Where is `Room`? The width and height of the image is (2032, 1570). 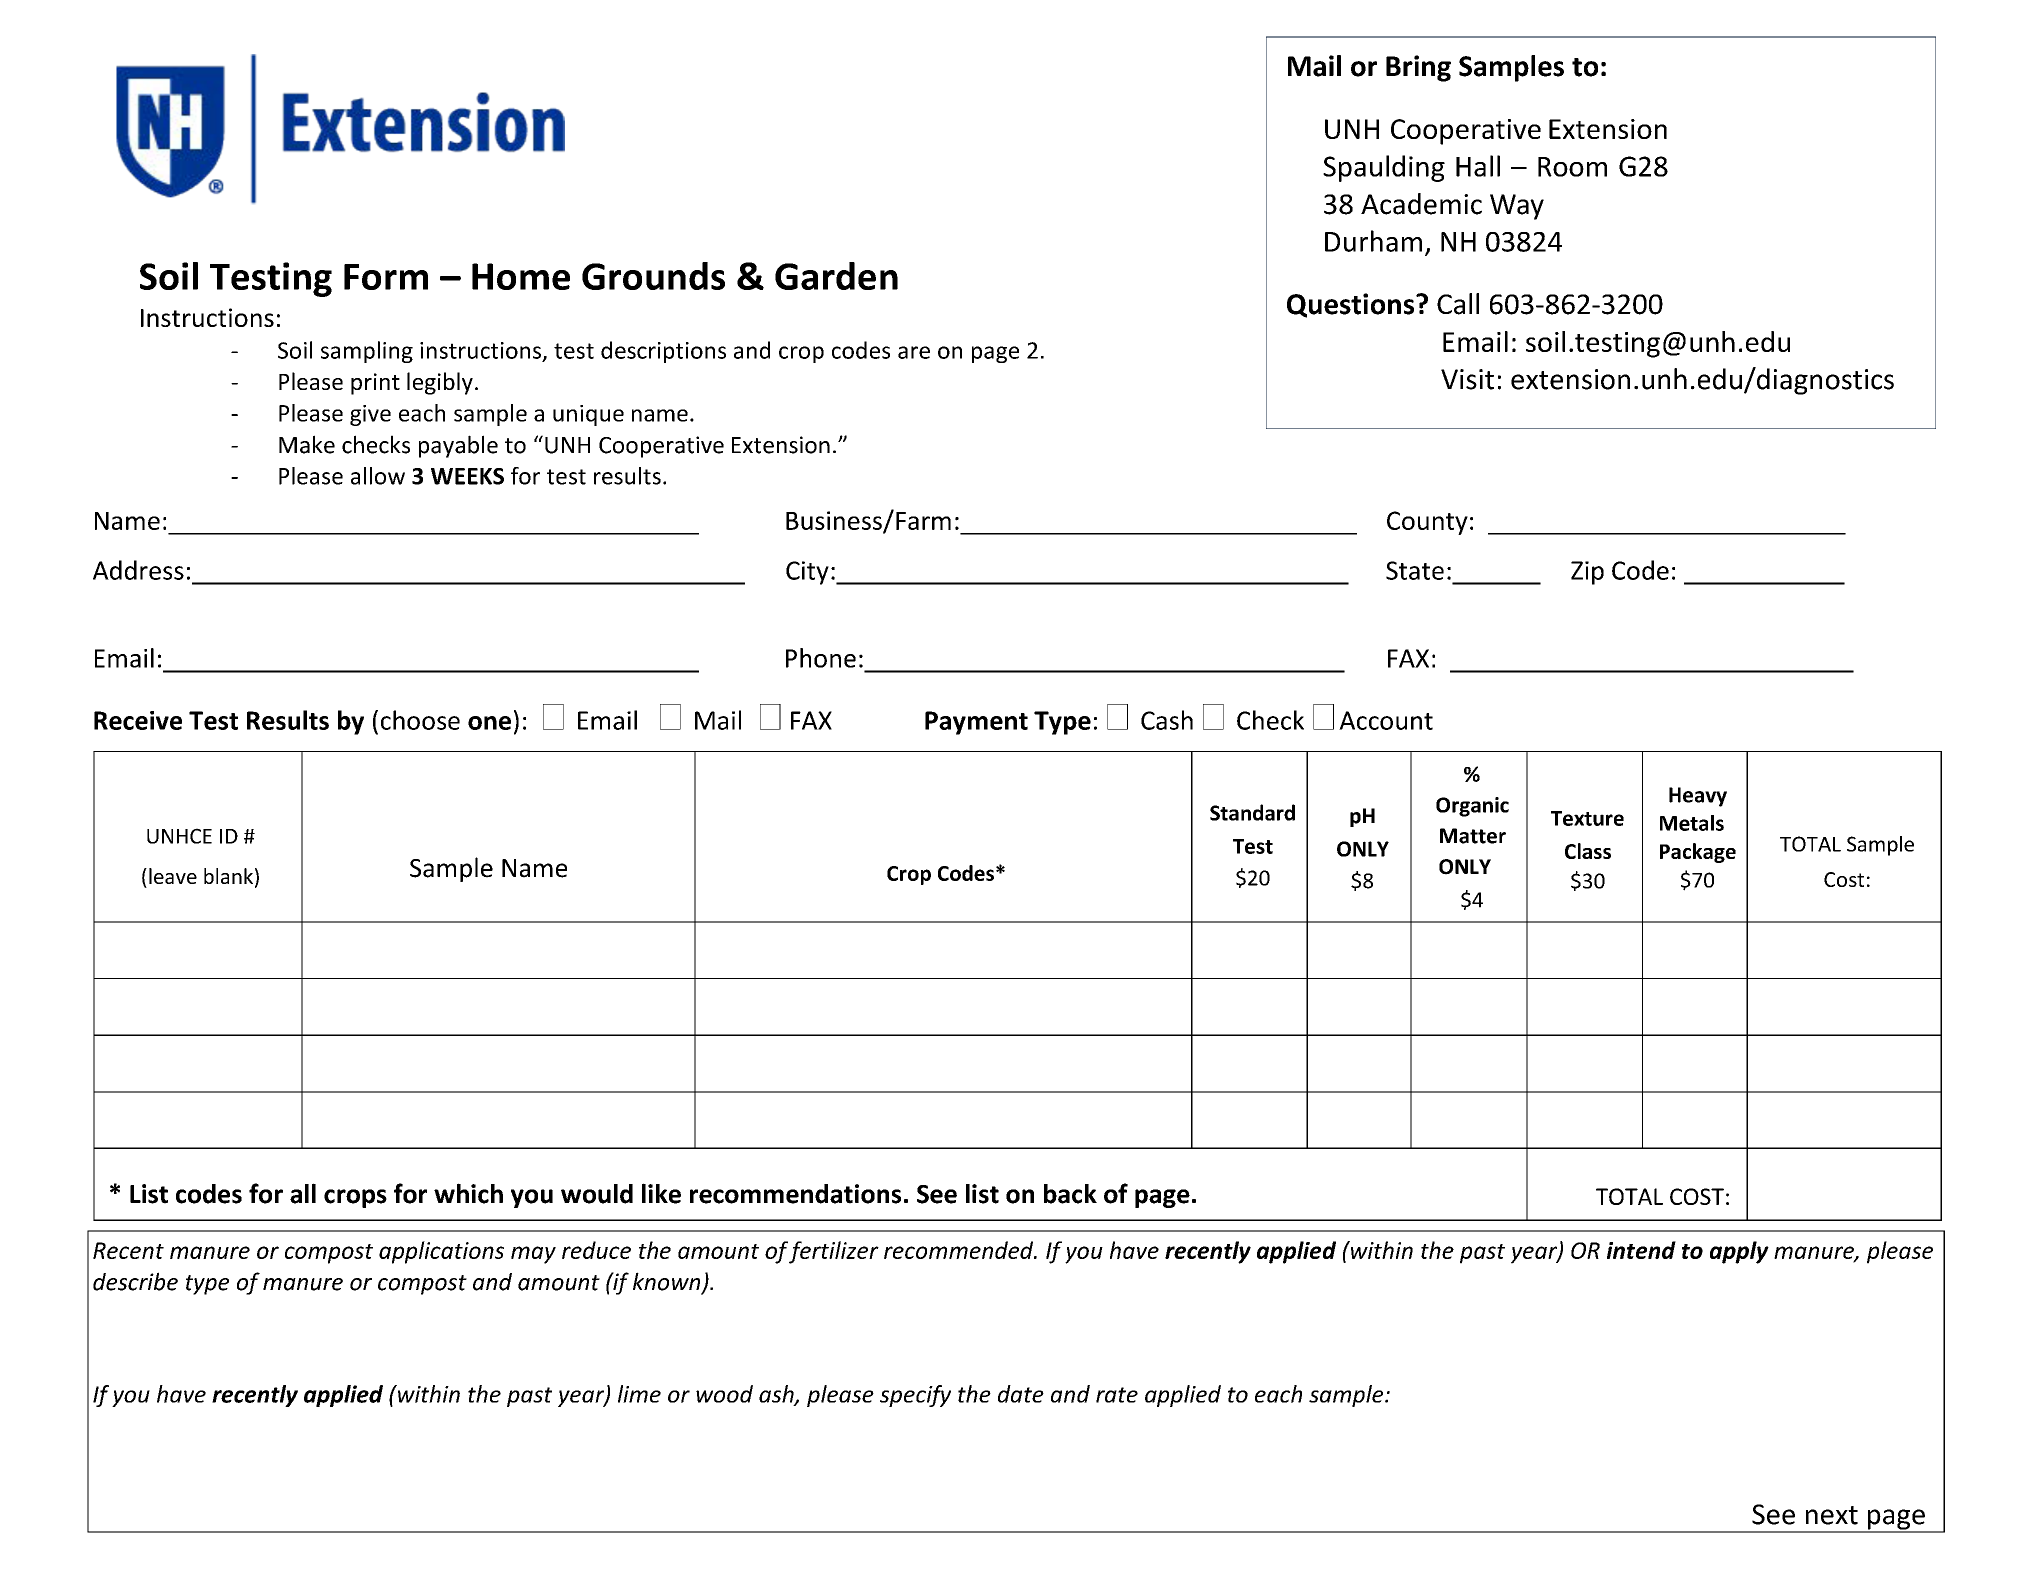
Room is located at coordinates (1572, 167).
